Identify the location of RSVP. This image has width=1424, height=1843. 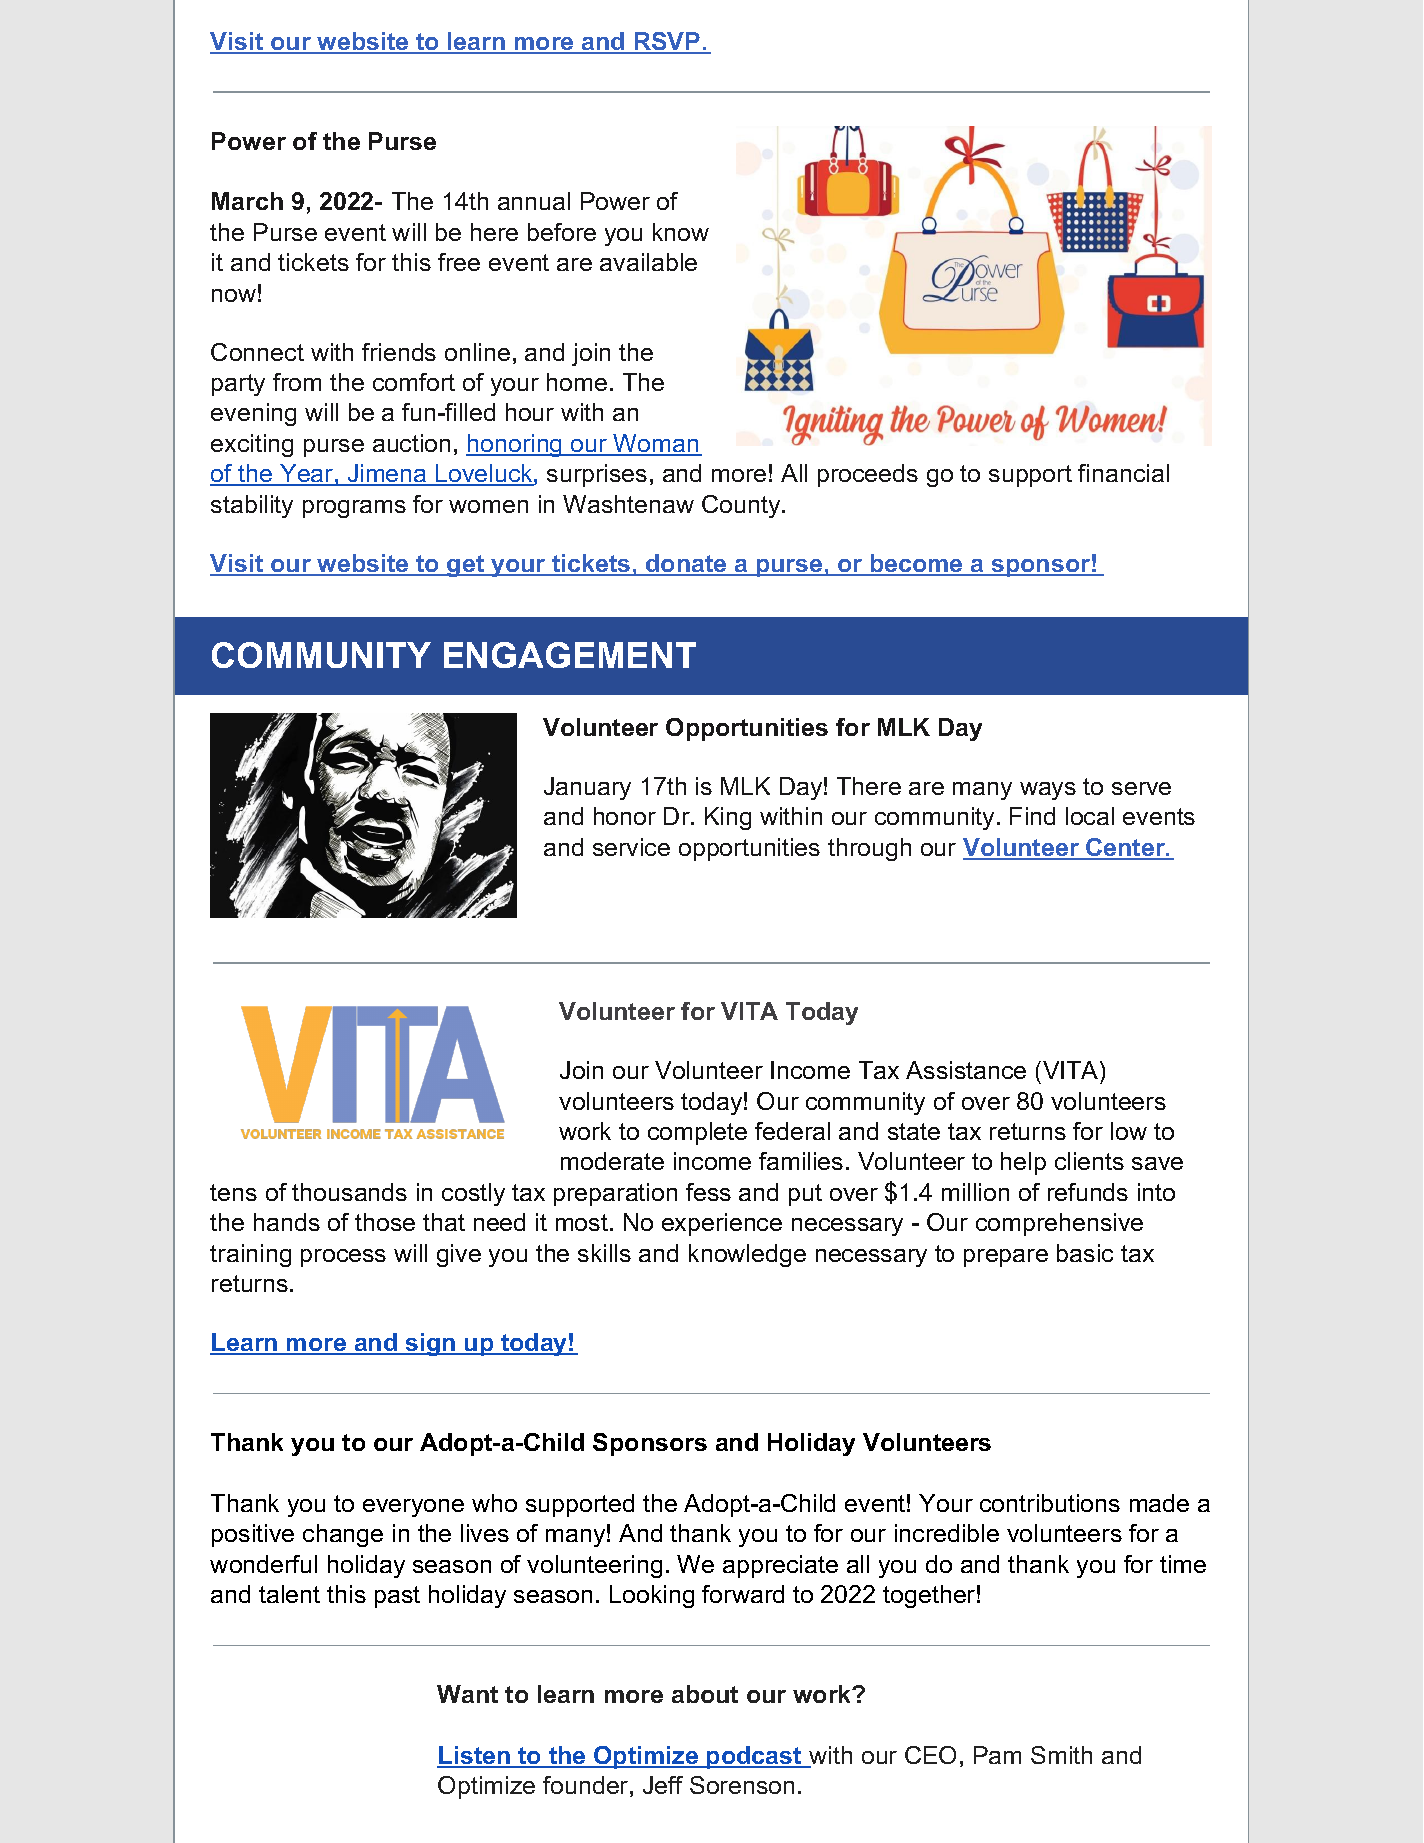
(667, 42).
